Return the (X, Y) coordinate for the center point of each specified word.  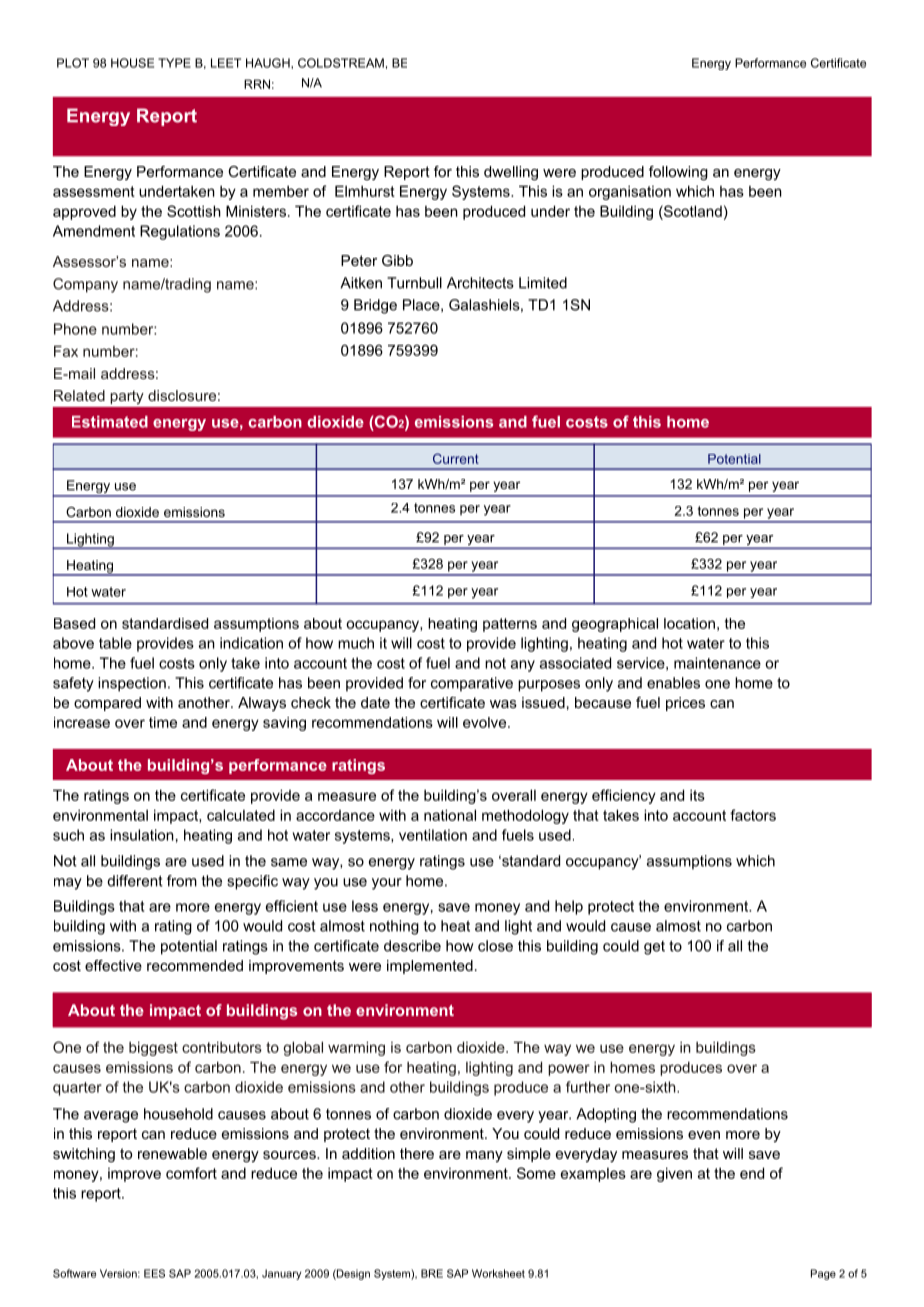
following (678, 173)
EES (154, 1273)
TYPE (174, 63)
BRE (432, 1273)
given (674, 1174)
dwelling (511, 173)
